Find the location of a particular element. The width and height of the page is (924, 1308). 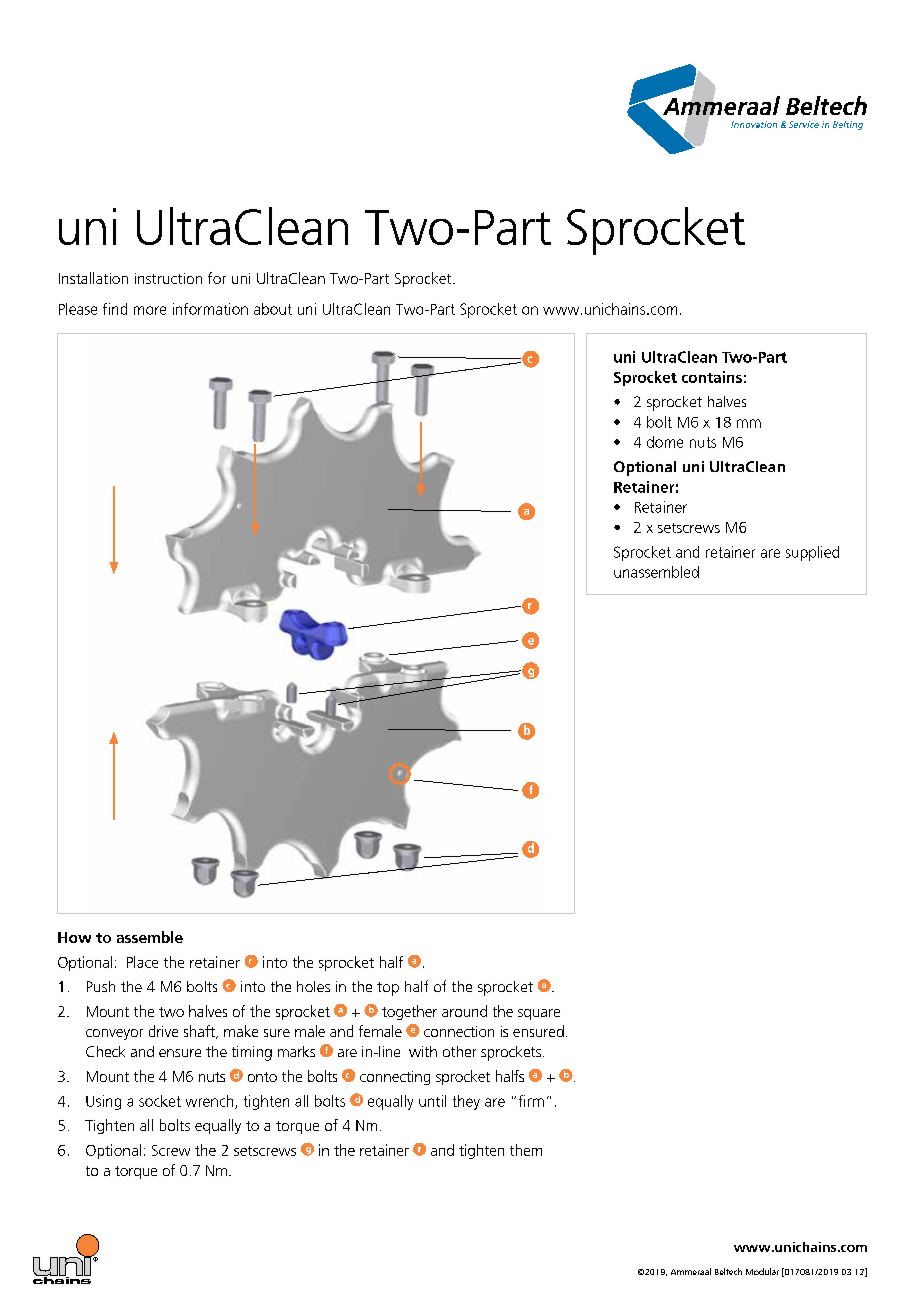

dome is located at coordinates (665, 442).
